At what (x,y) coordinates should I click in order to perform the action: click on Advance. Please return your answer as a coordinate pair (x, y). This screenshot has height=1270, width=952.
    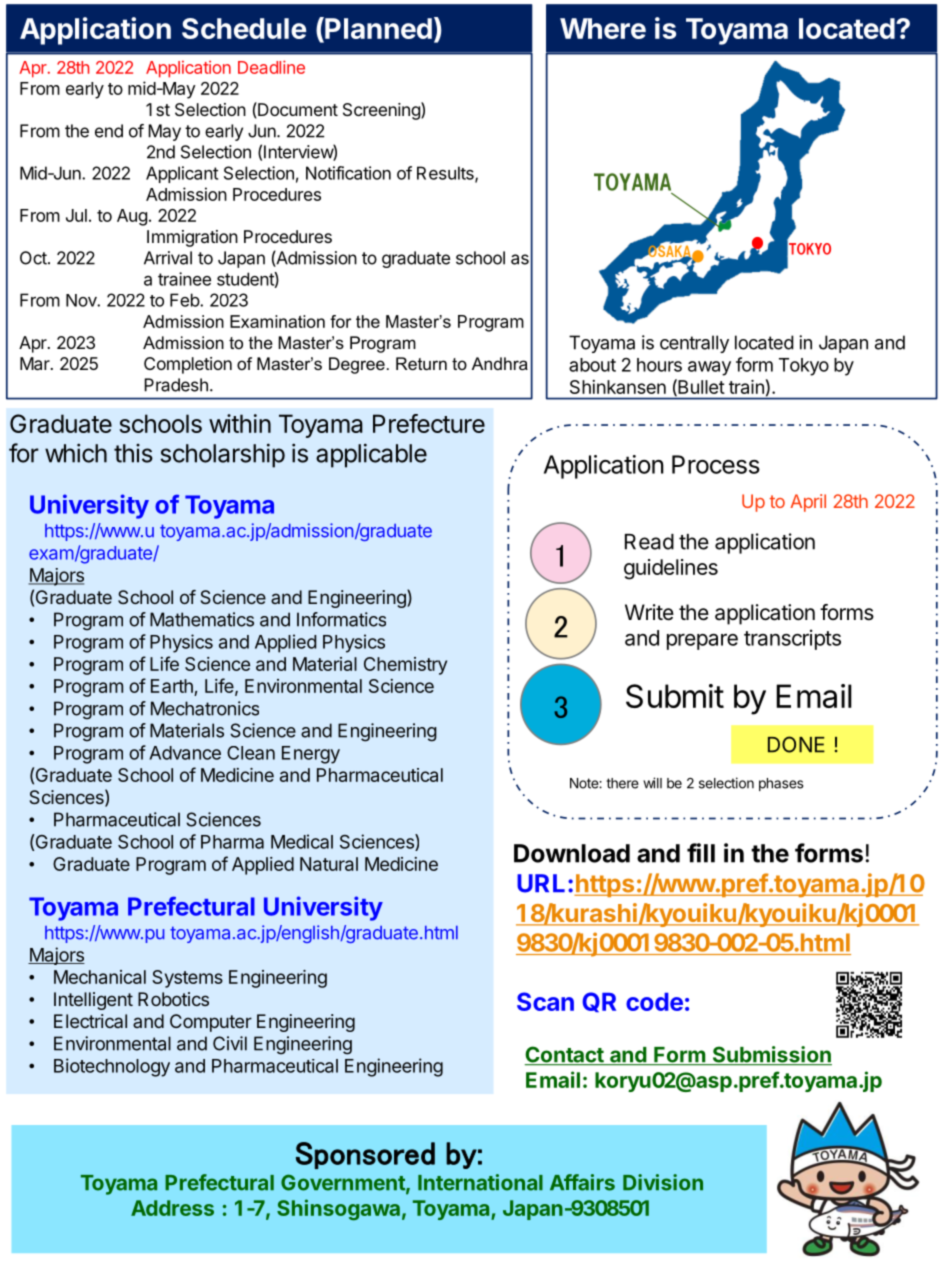
    Looking at the image, I should click on (185, 753).
